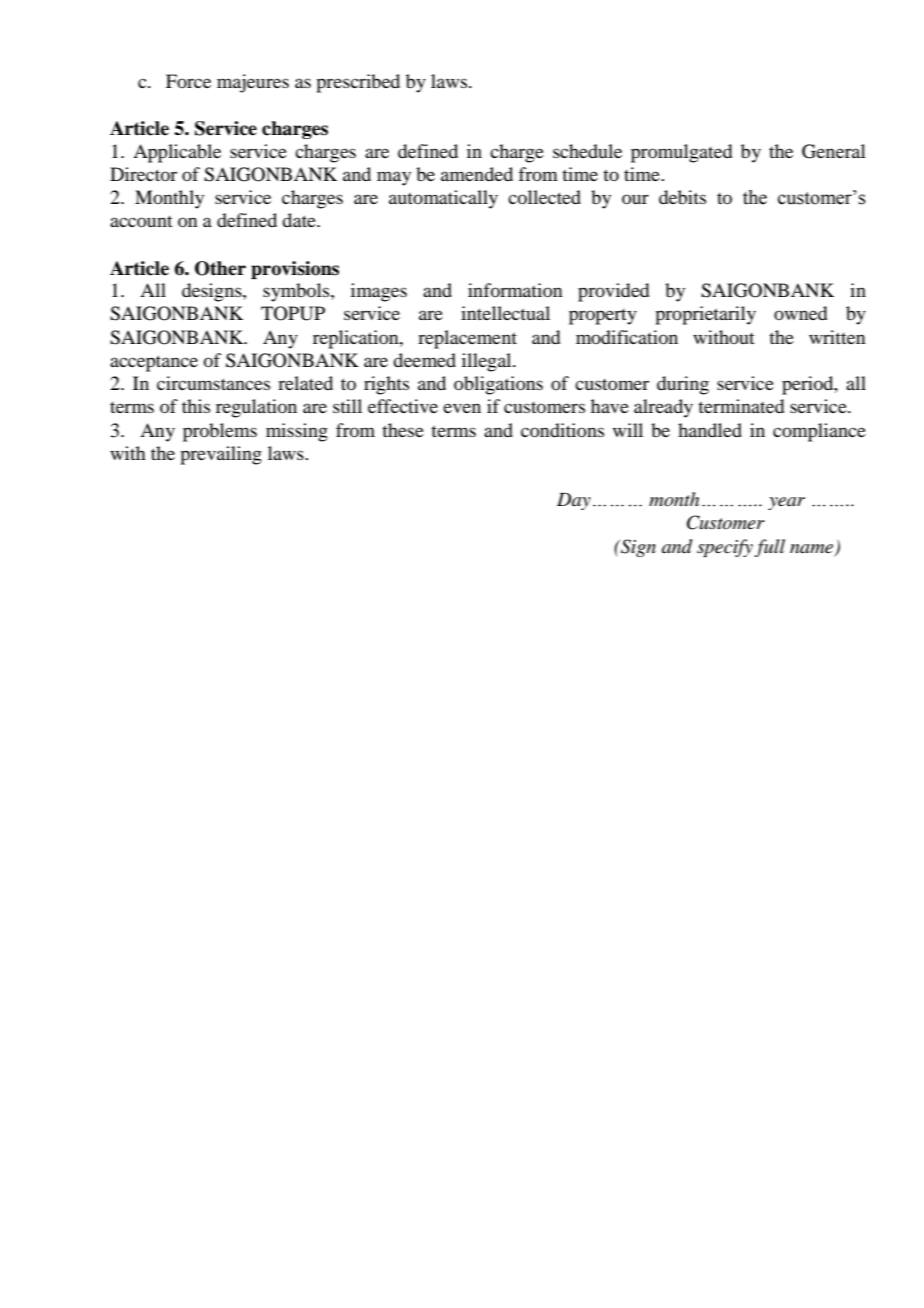 This page has height=1308, width=924. I want to click on owned, so click(800, 313).
